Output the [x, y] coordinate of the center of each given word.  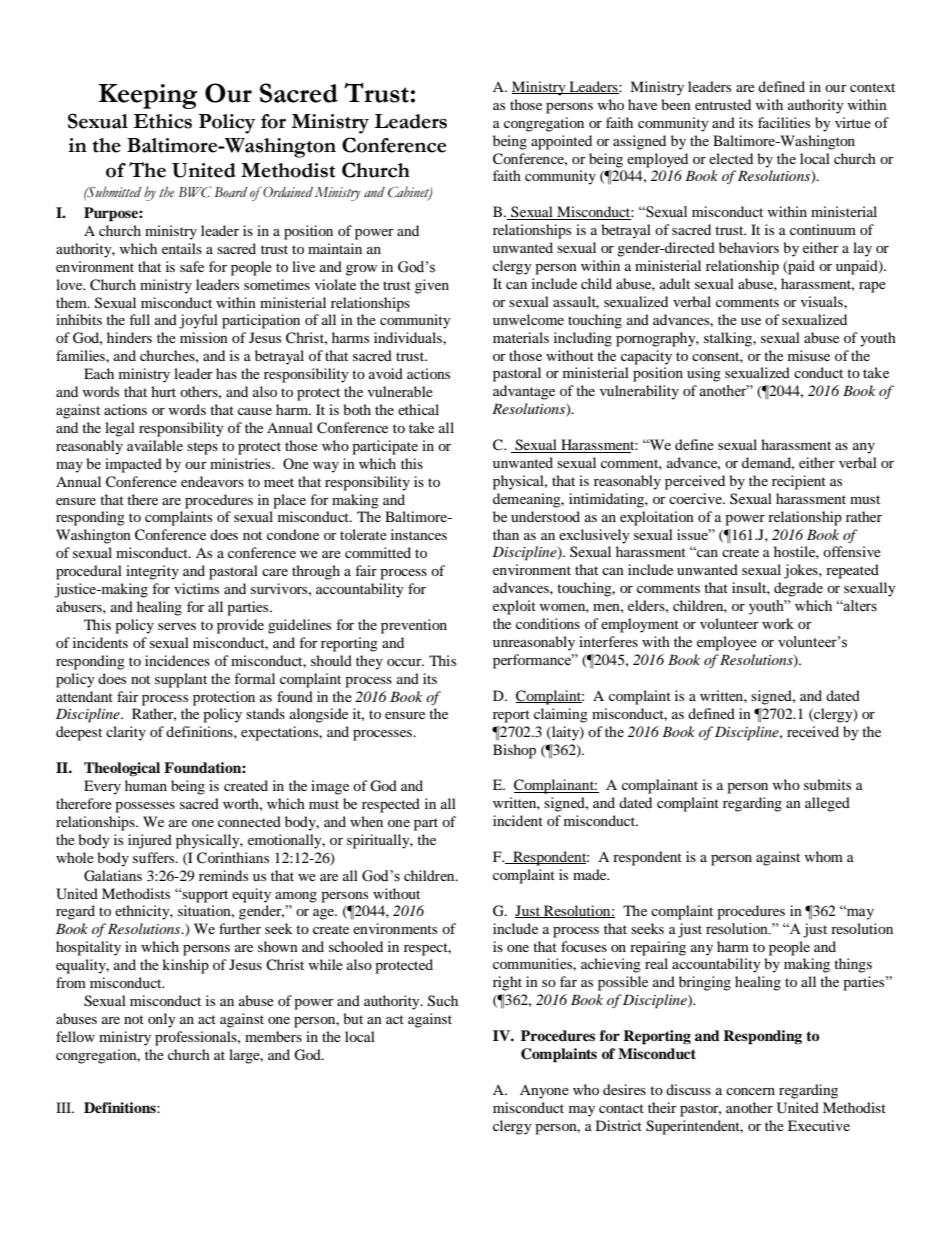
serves [177, 626]
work [778, 623]
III [65, 1107]
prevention [414, 626]
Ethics [162, 121]
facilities [784, 122]
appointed [561, 142]
